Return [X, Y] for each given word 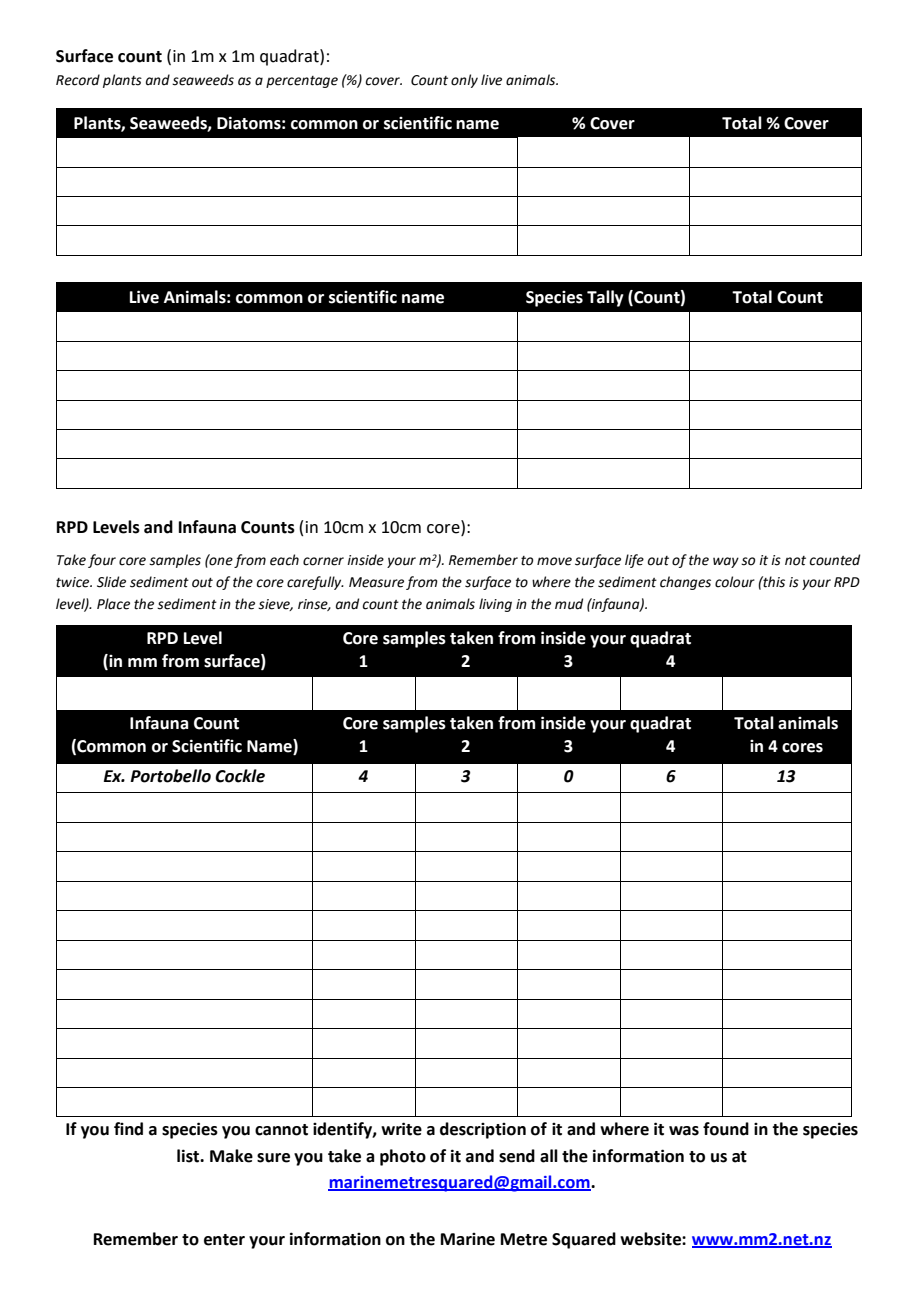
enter [224, 1240]
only [464, 81]
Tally [605, 298]
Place [113, 604]
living [495, 605]
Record [78, 80]
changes [685, 583]
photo [403, 1157]
